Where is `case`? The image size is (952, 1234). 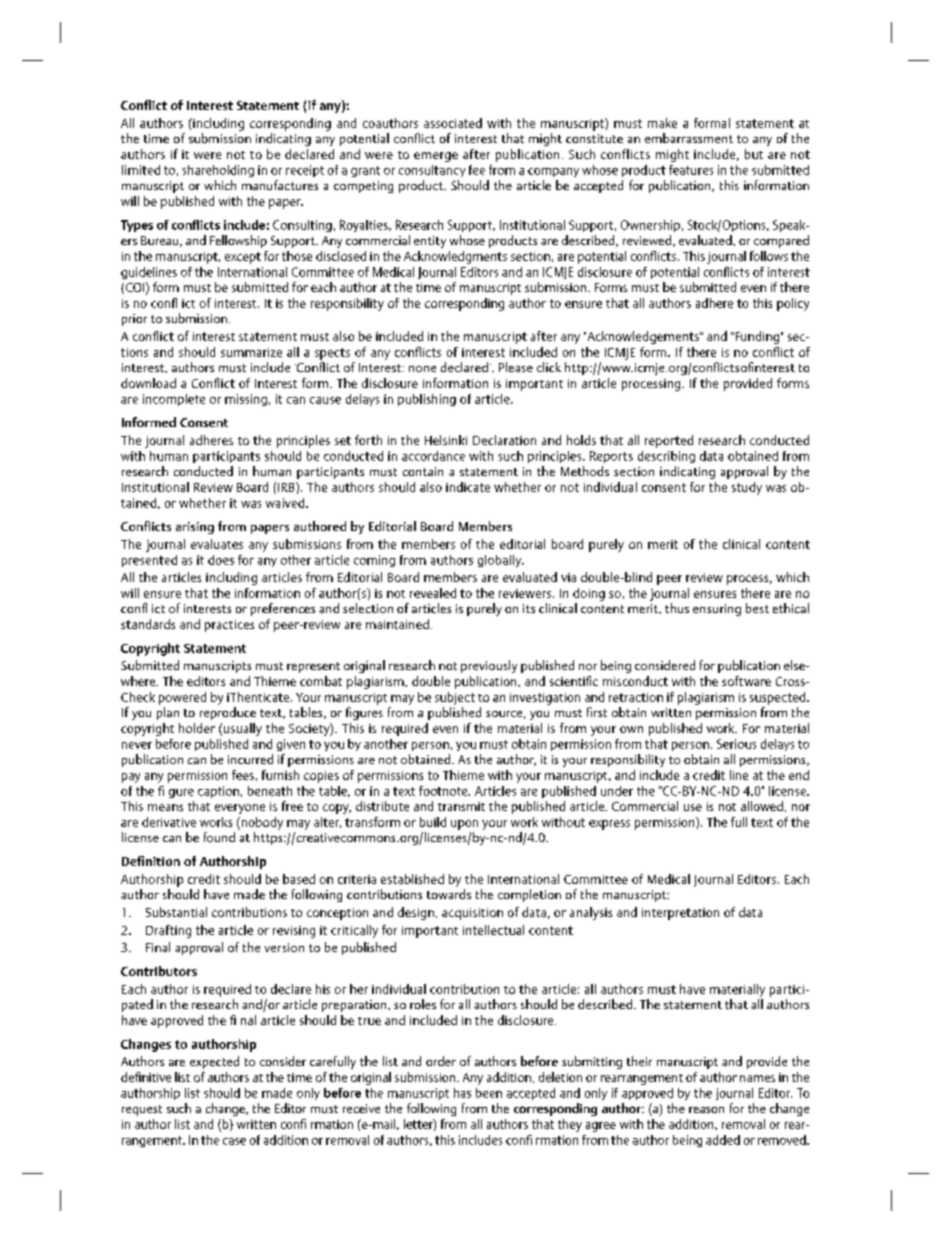
case is located at coordinates (234, 1141).
